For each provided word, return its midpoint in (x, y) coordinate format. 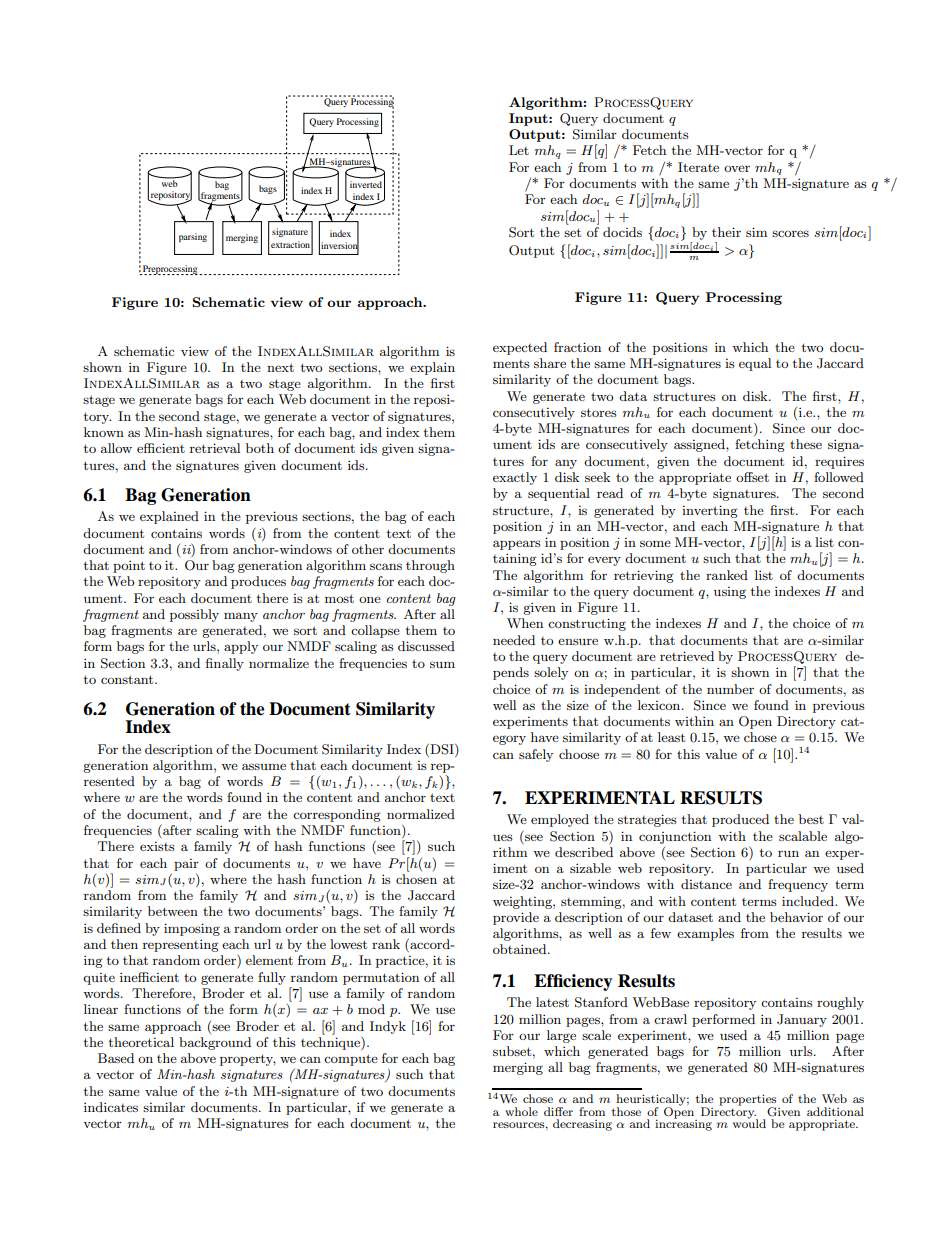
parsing (193, 237)
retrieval (215, 448)
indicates (111, 1107)
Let (519, 150)
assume (264, 766)
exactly (515, 478)
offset (752, 477)
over (737, 168)
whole (521, 1111)
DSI (442, 749)
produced (740, 820)
